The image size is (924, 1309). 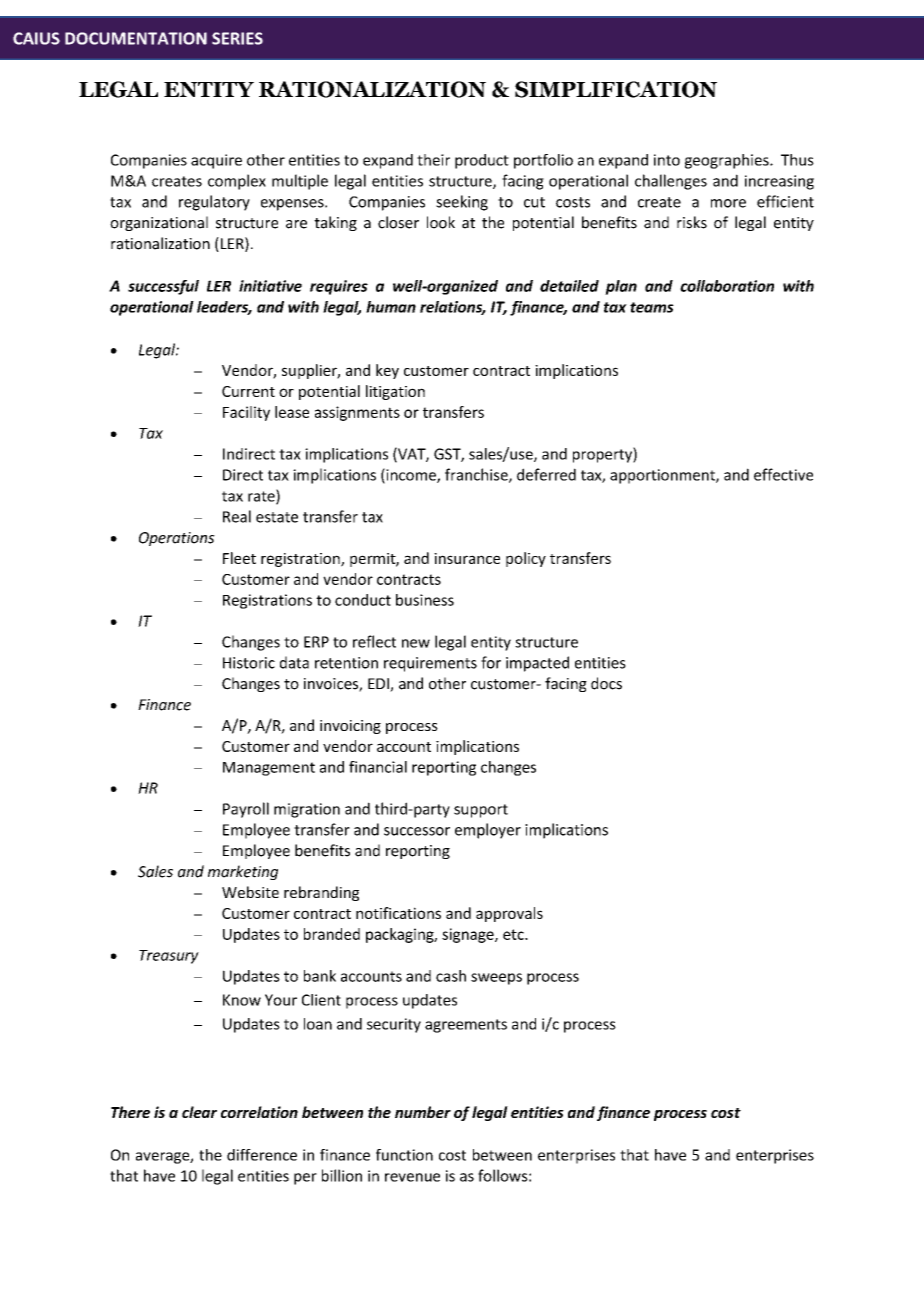 What do you see at coordinates (239, 558) in the image?
I see `Fleet` at bounding box center [239, 558].
